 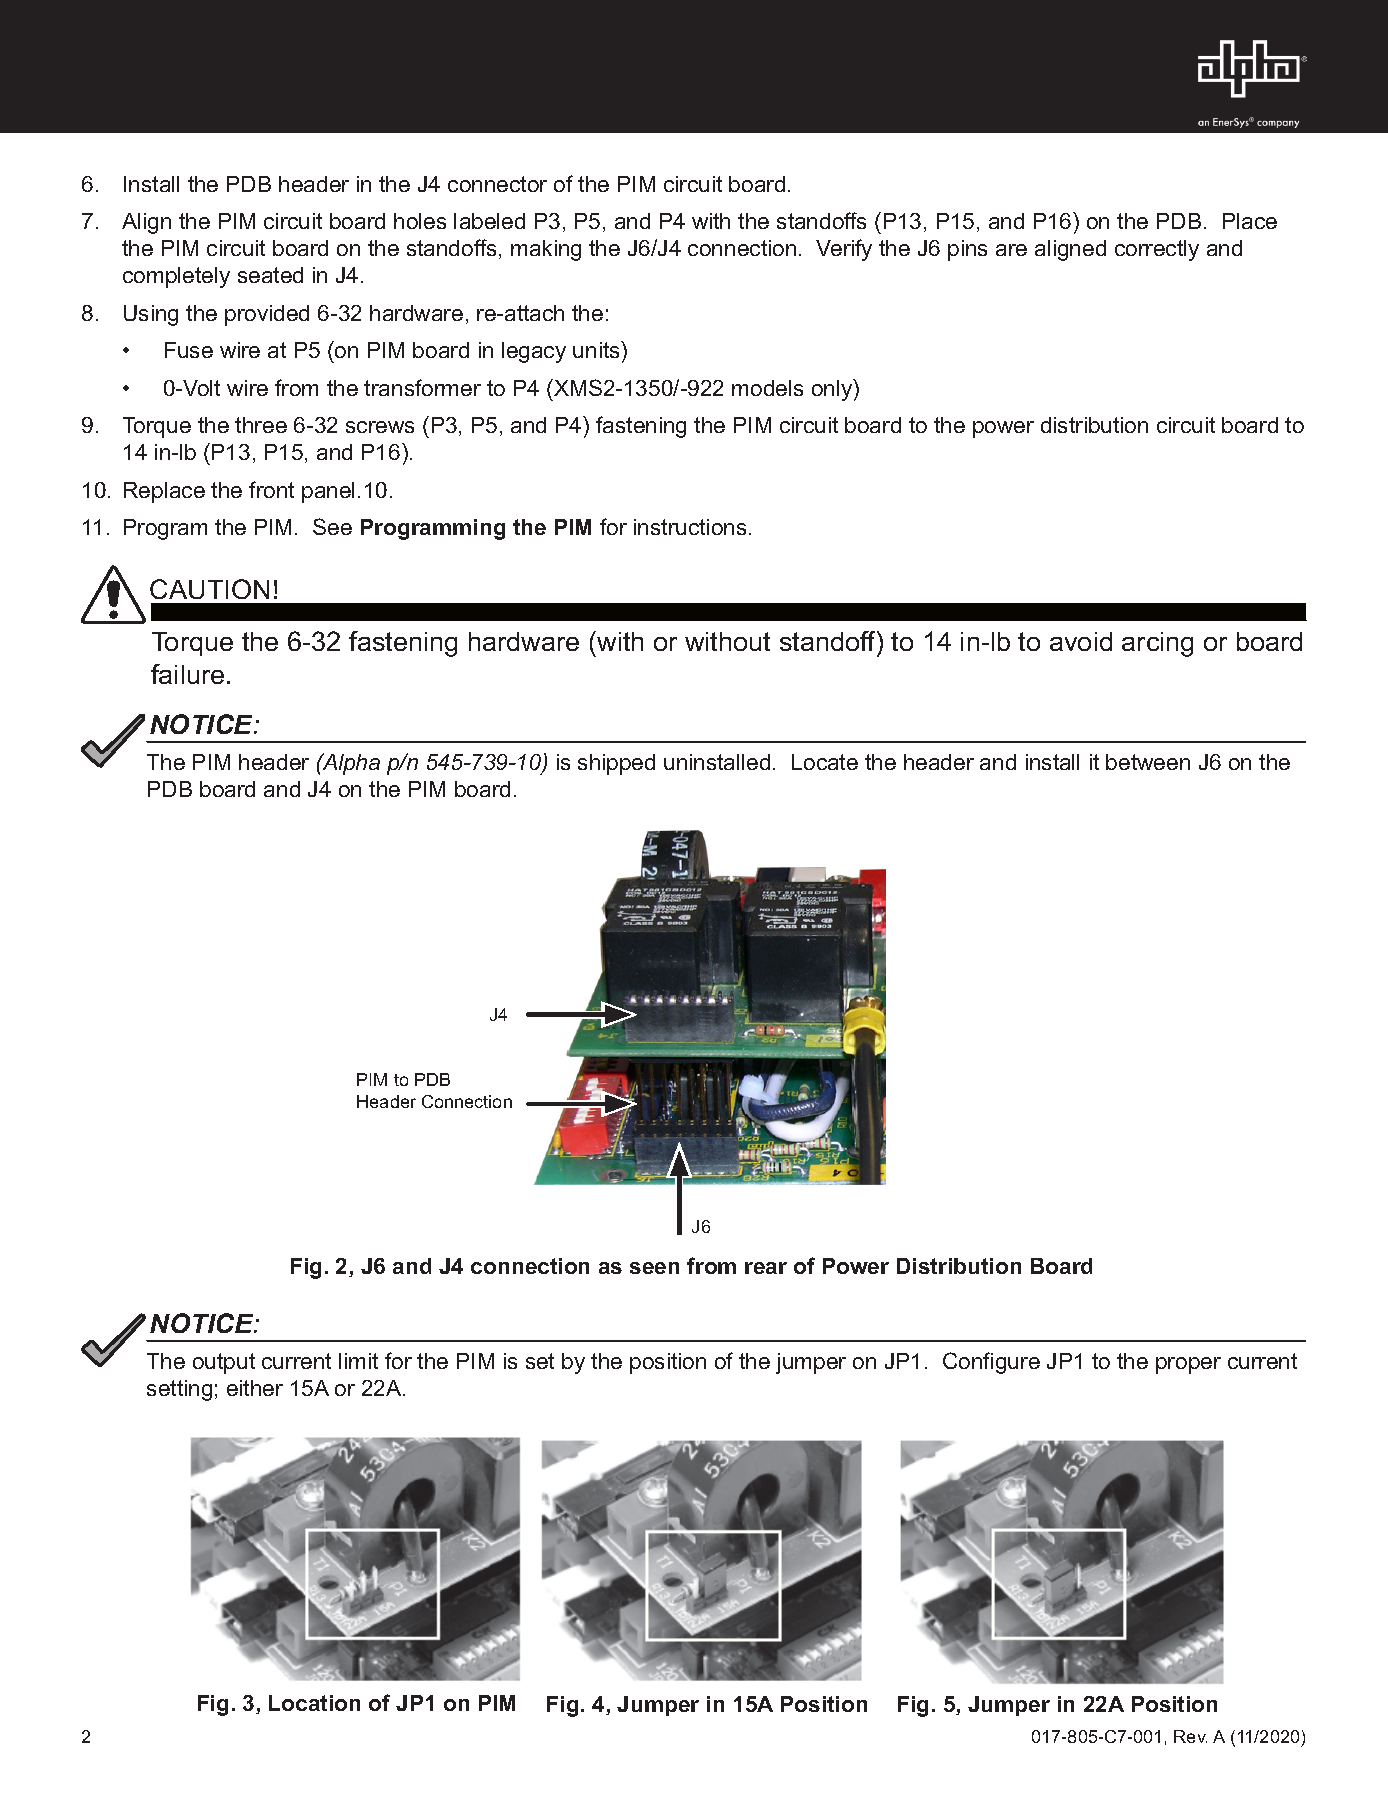 I want to click on between, so click(x=1148, y=762).
